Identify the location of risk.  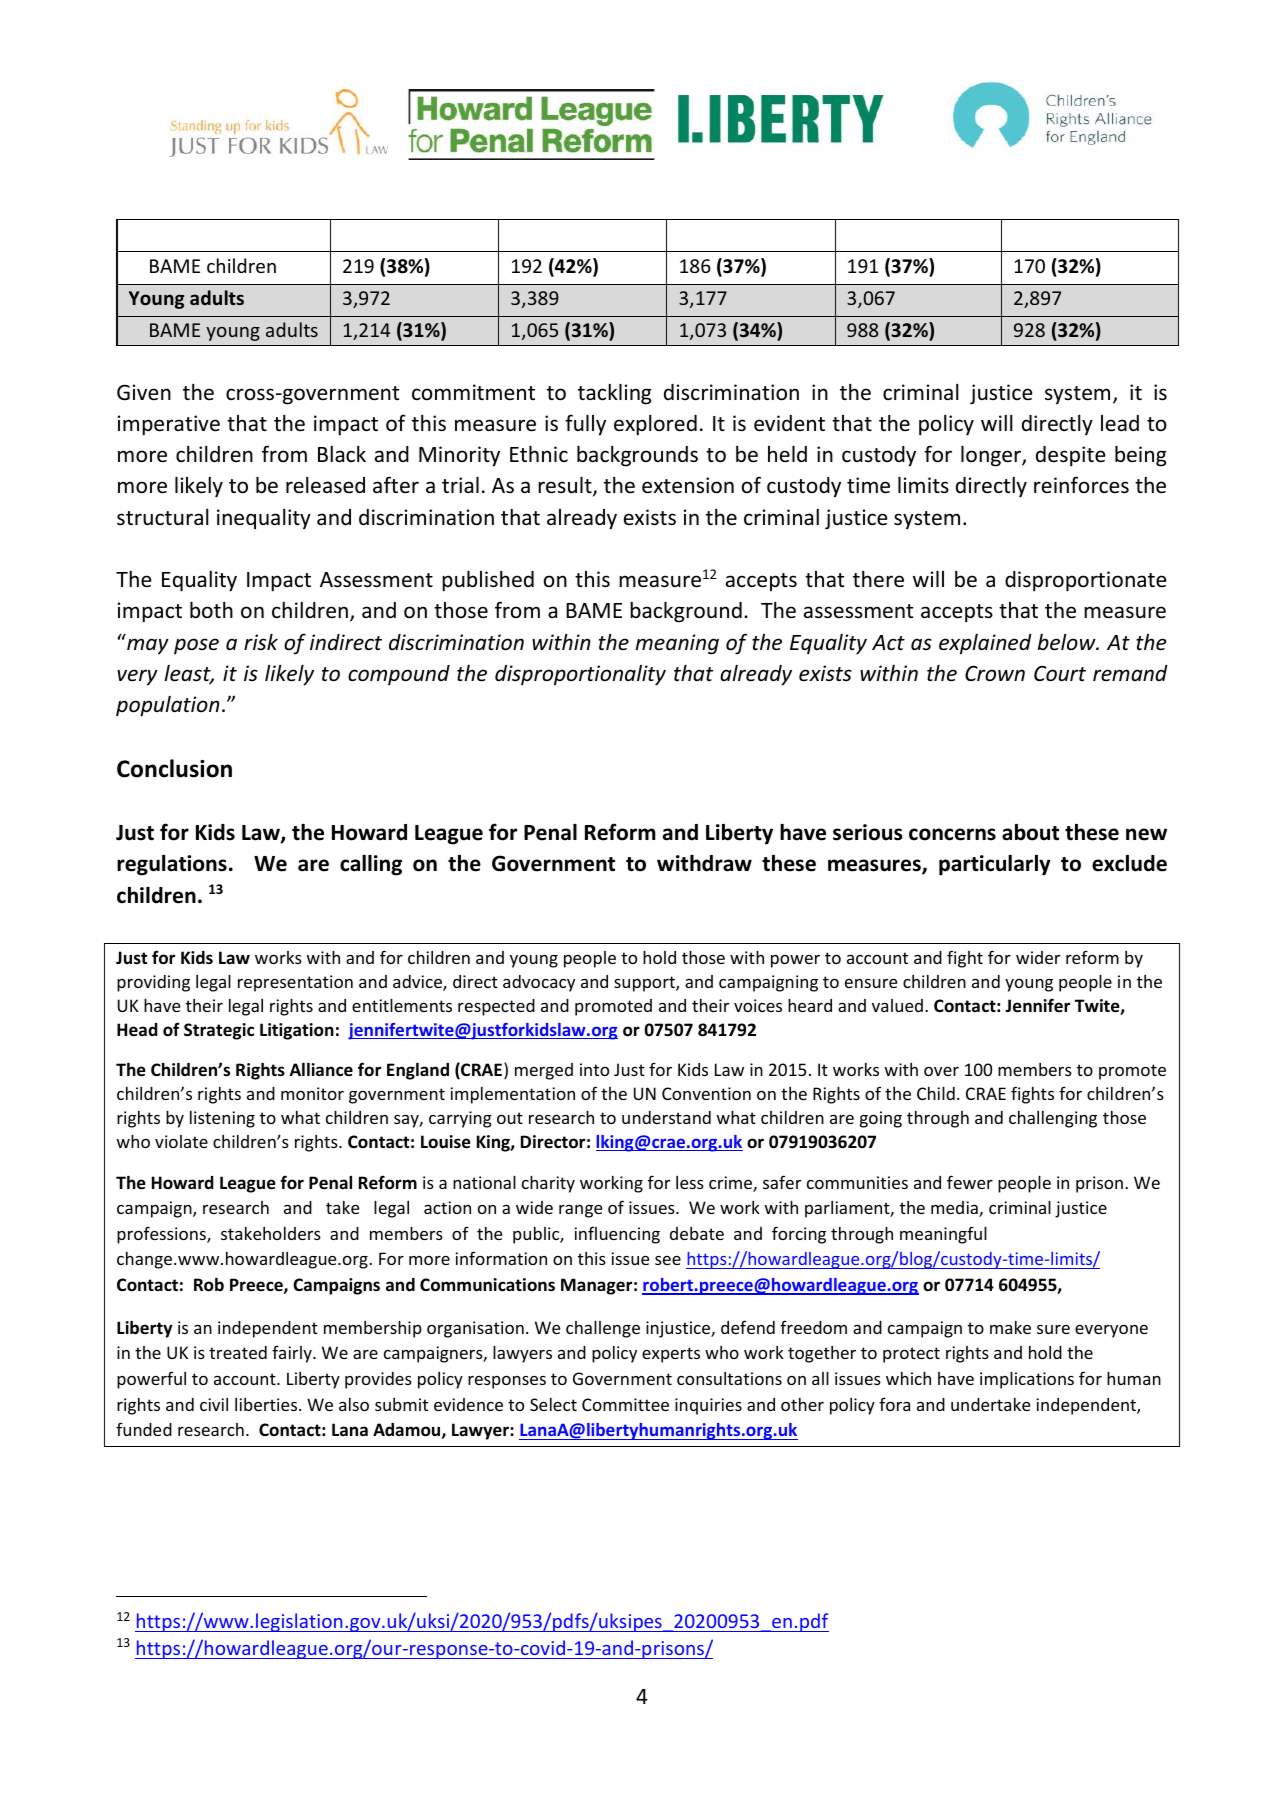
(261, 642).
